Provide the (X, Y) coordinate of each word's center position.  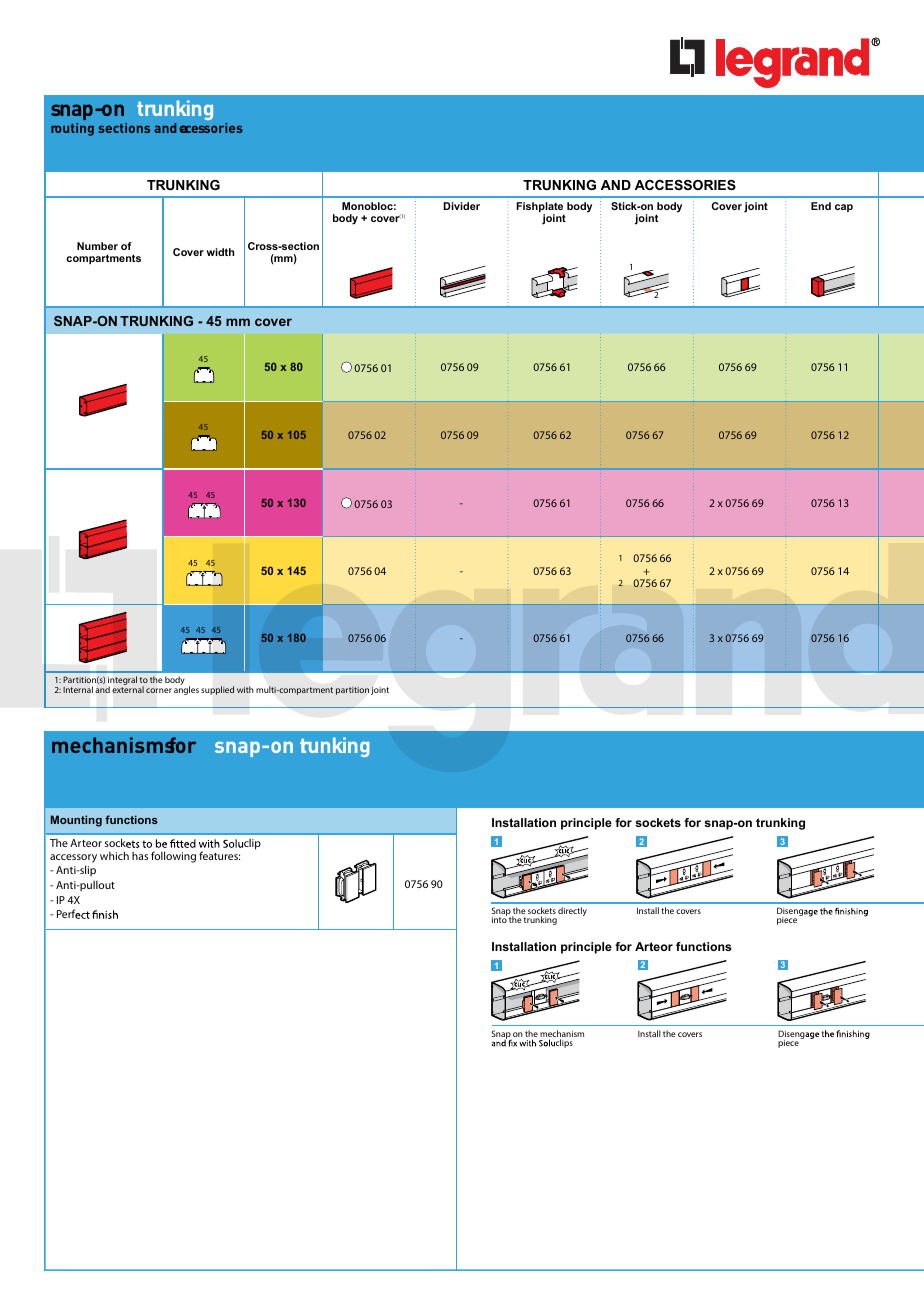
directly (572, 911)
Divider (461, 206)
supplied (217, 690)
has (140, 856)
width (220, 252)
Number (97, 246)
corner (159, 690)
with (245, 689)
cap (844, 208)
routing (72, 129)
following (173, 857)
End (821, 206)
